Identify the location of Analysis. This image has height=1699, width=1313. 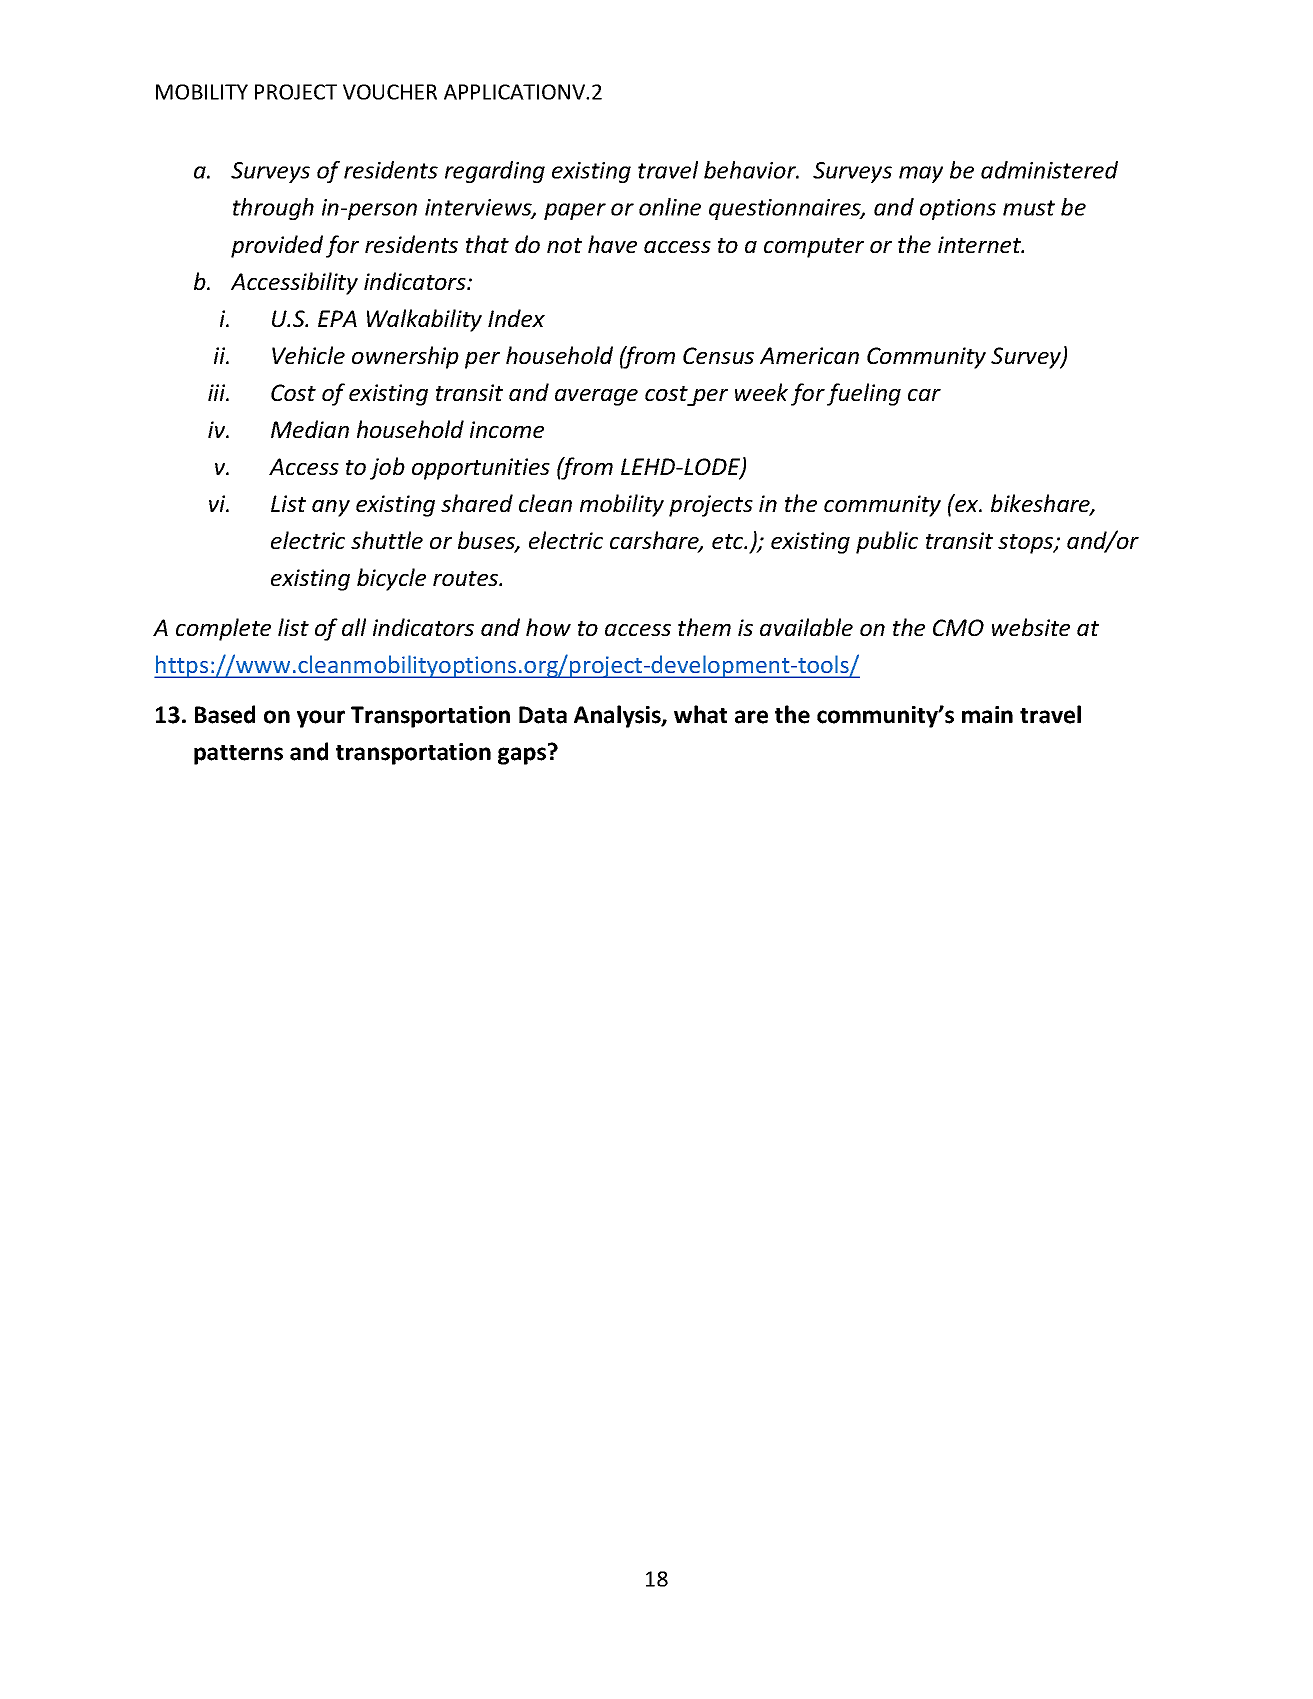
(618, 716).
